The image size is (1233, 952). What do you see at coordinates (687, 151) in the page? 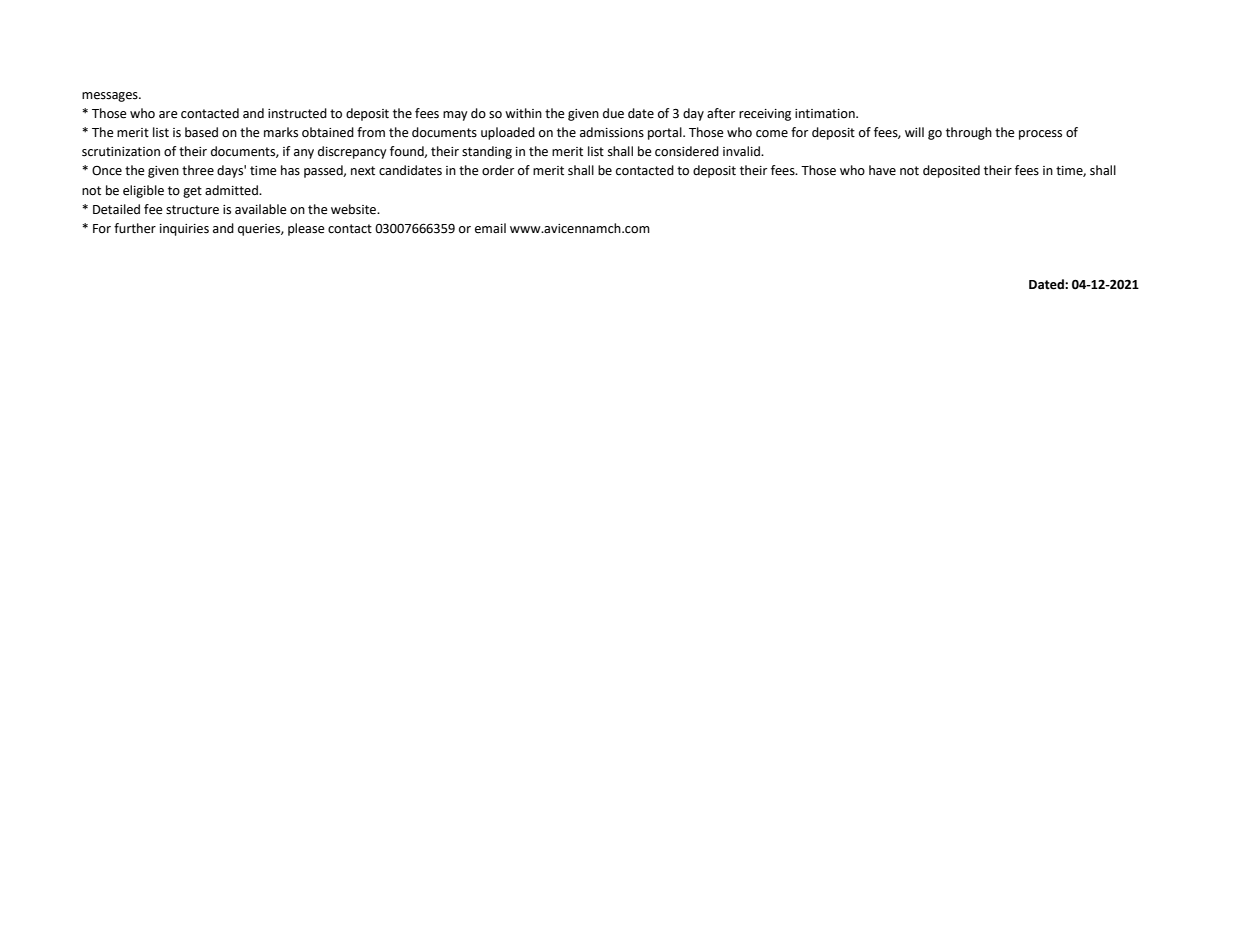
I see `considered` at bounding box center [687, 151].
